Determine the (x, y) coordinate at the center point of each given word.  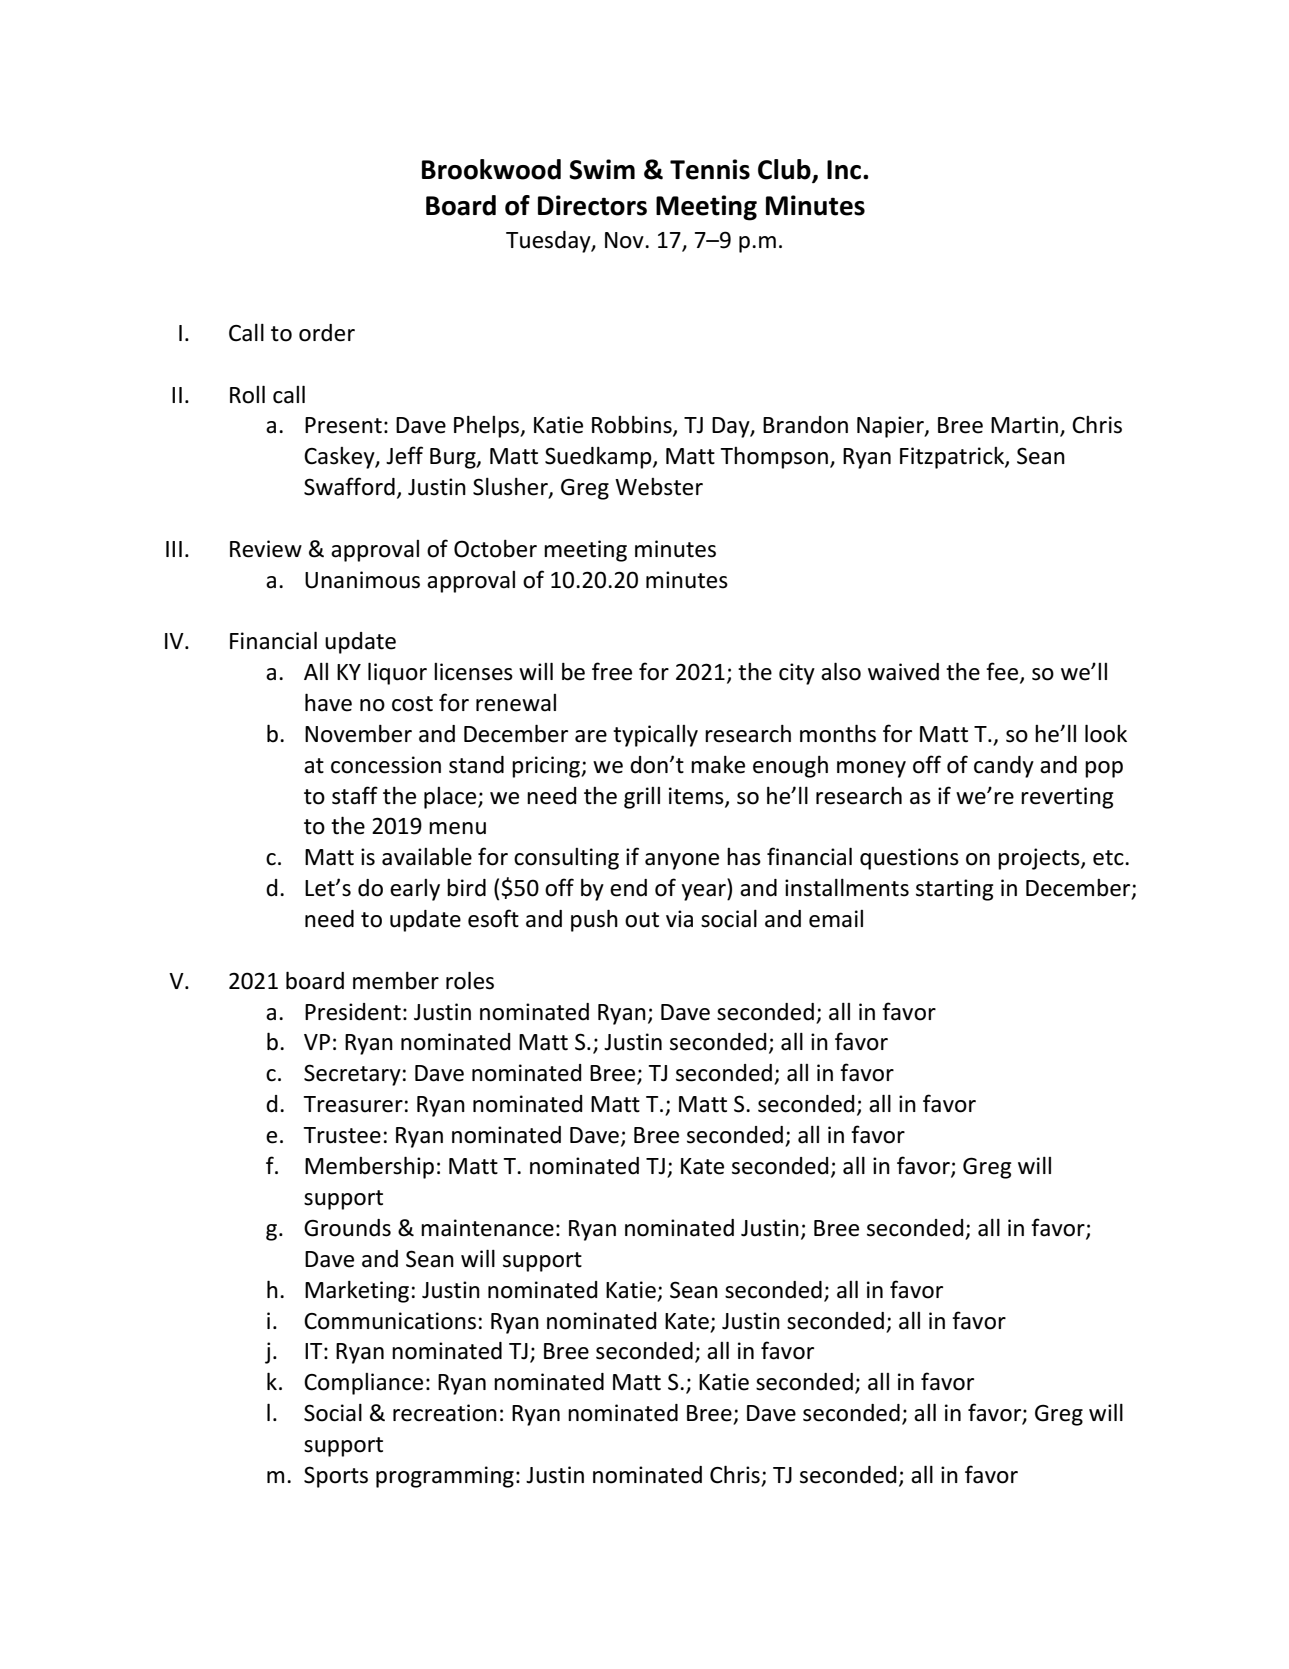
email (836, 919)
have (328, 702)
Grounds (347, 1228)
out (642, 920)
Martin (1024, 425)
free (612, 671)
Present (343, 425)
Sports (336, 1477)
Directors (592, 205)
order (327, 333)
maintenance (487, 1228)
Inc (845, 170)
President (353, 1012)
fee (1003, 672)
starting (955, 890)
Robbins (633, 426)
